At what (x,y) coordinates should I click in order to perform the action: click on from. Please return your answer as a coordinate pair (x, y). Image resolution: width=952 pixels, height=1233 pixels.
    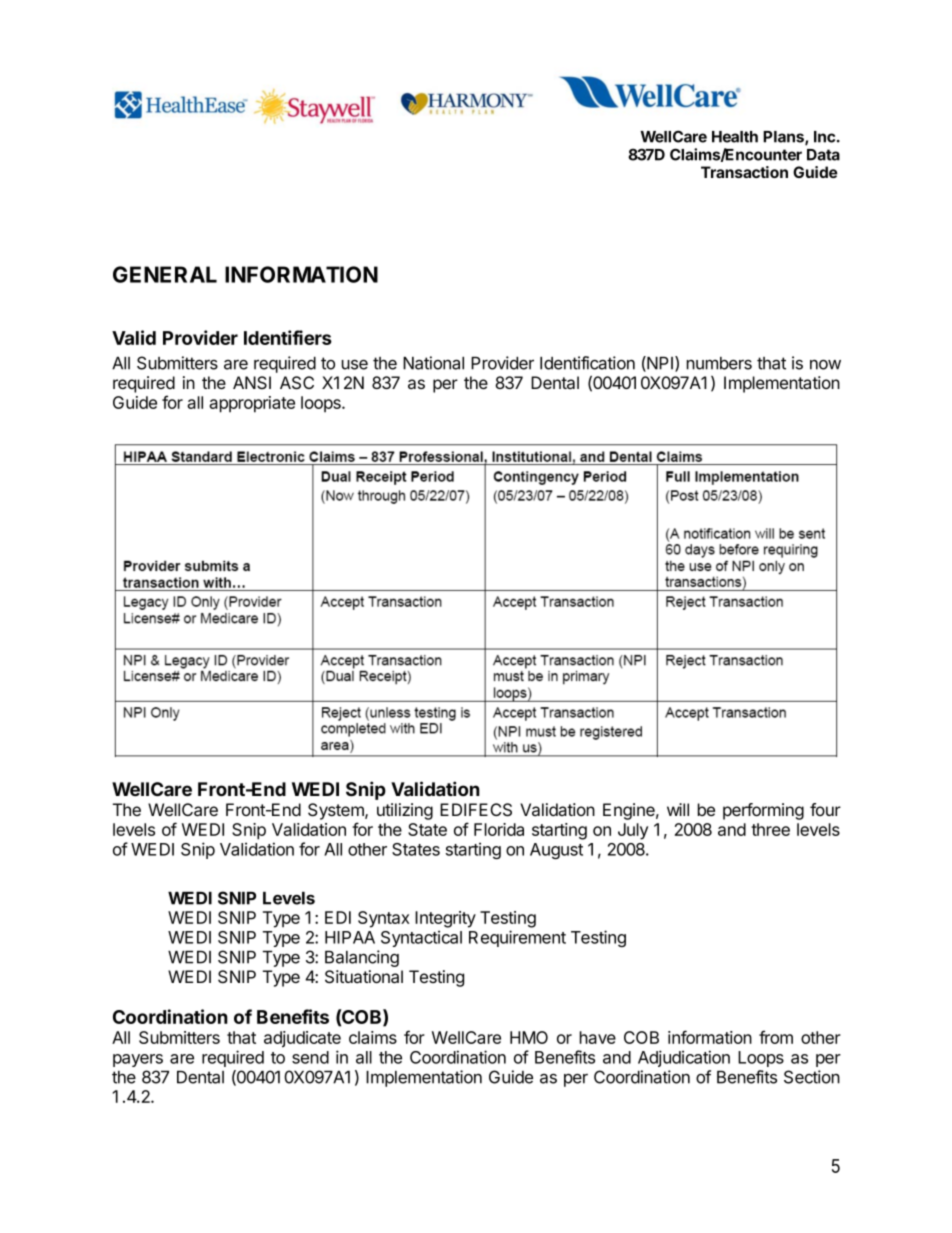
    Looking at the image, I should click on (776, 1037).
